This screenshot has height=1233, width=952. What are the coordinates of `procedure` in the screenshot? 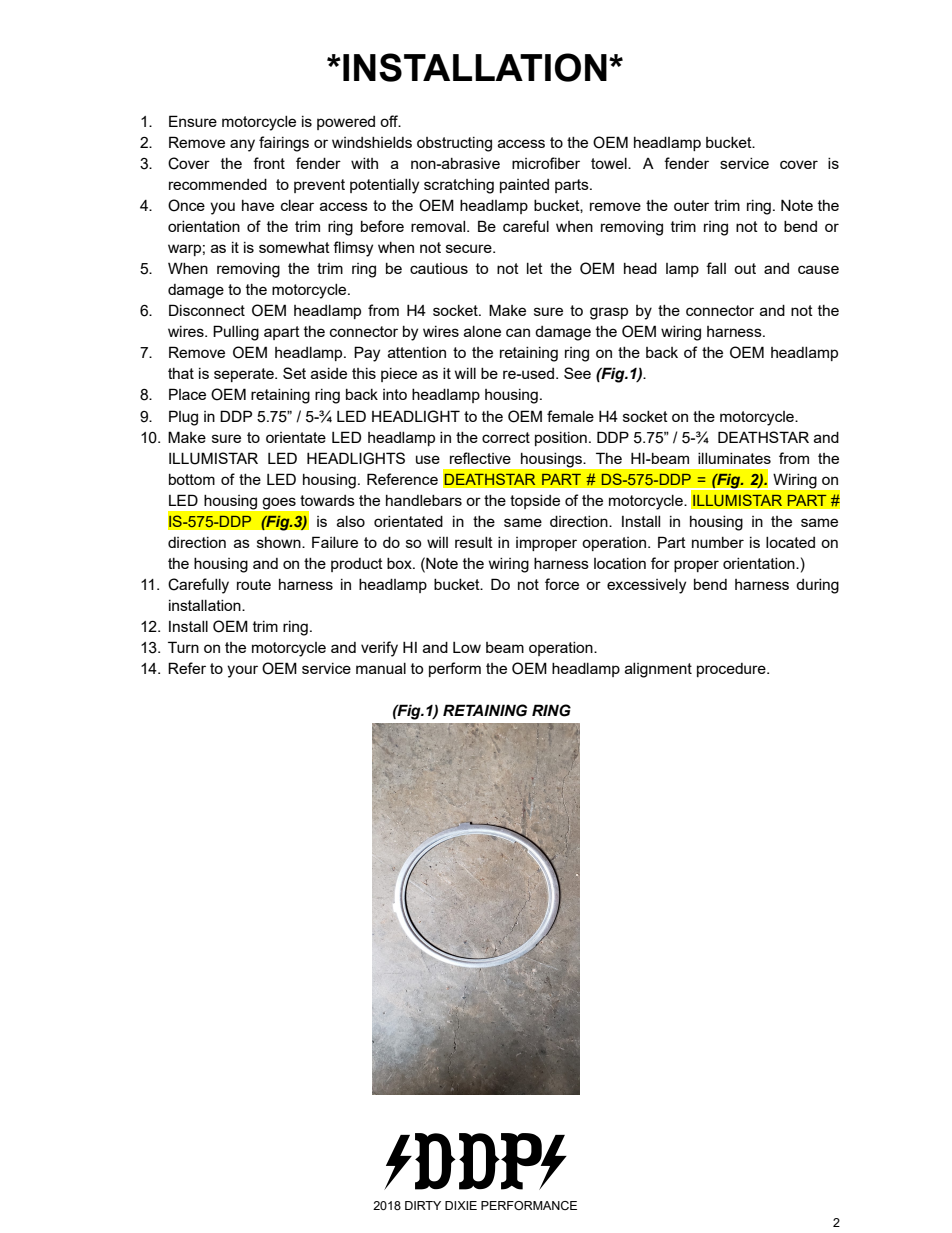 It's located at (732, 670).
